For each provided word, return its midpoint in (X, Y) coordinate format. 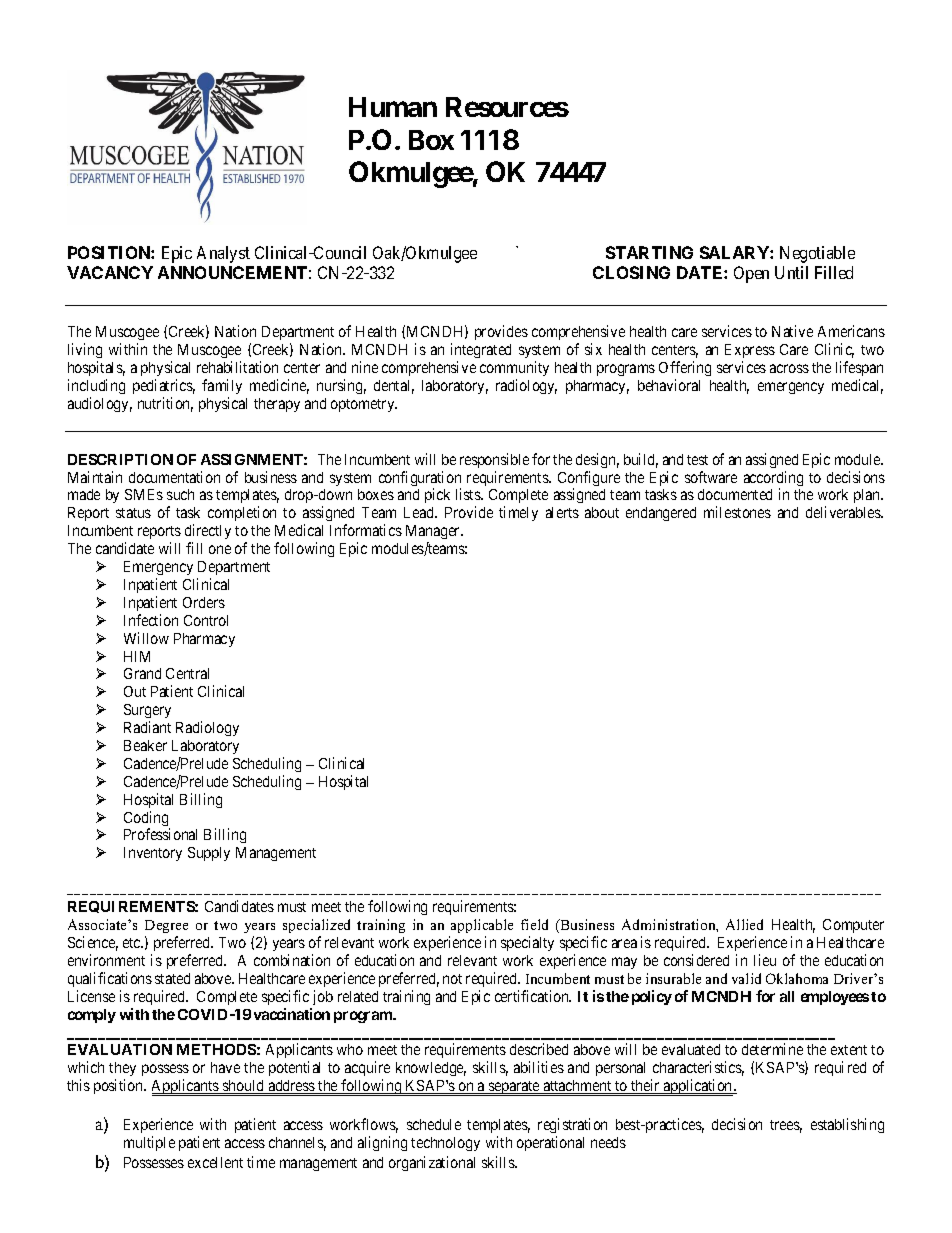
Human (393, 107)
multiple (149, 1143)
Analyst (223, 254)
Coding (147, 820)
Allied (744, 924)
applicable (482, 926)
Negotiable (817, 254)
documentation (174, 477)
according (773, 480)
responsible (494, 460)
